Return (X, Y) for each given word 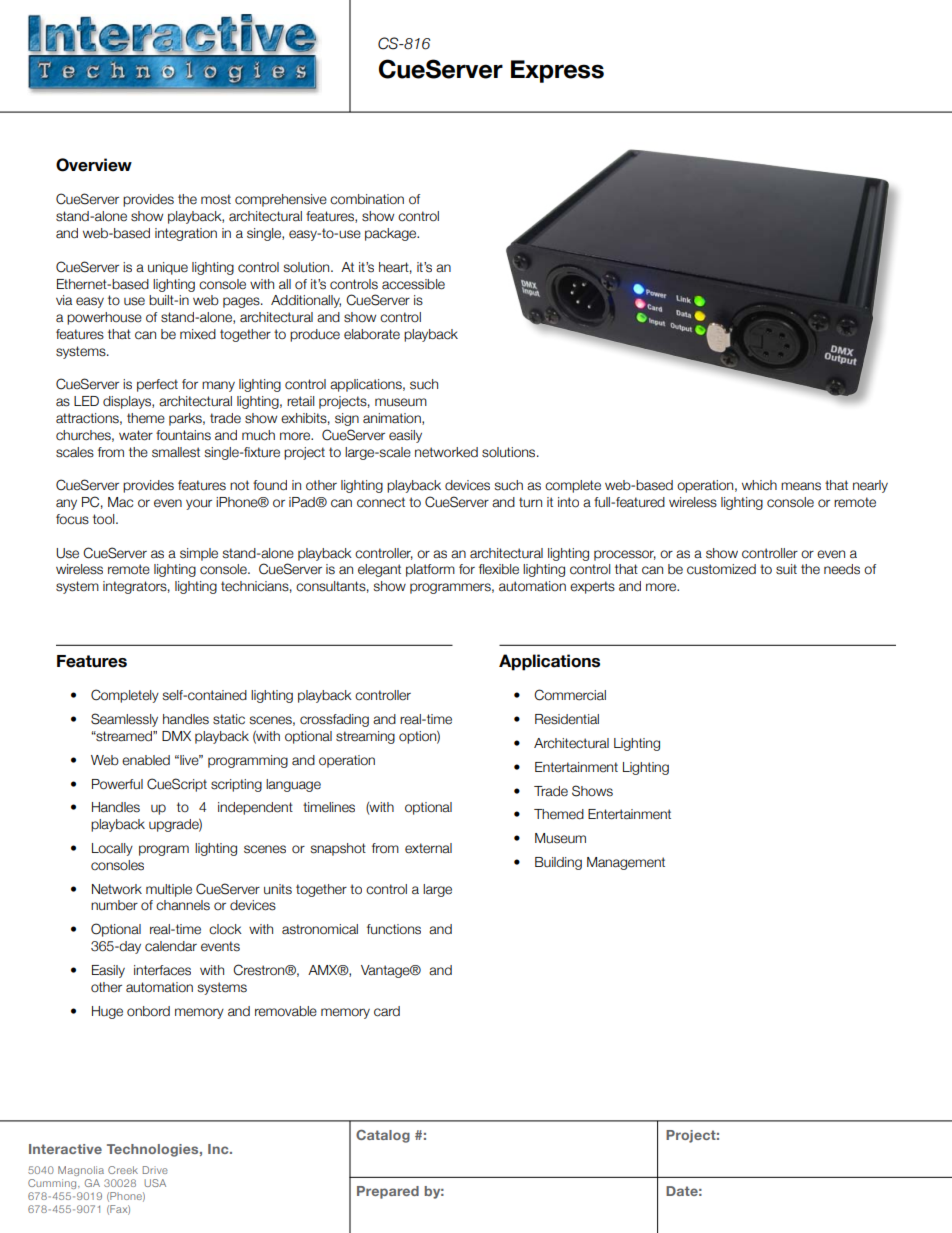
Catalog (383, 1136)
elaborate (372, 334)
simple (199, 554)
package (392, 234)
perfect (157, 385)
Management (626, 863)
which (759, 485)
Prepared (388, 1192)
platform (430, 570)
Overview (94, 165)
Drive (155, 1170)
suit (786, 569)
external (428, 848)
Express (557, 71)
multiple (169, 890)
